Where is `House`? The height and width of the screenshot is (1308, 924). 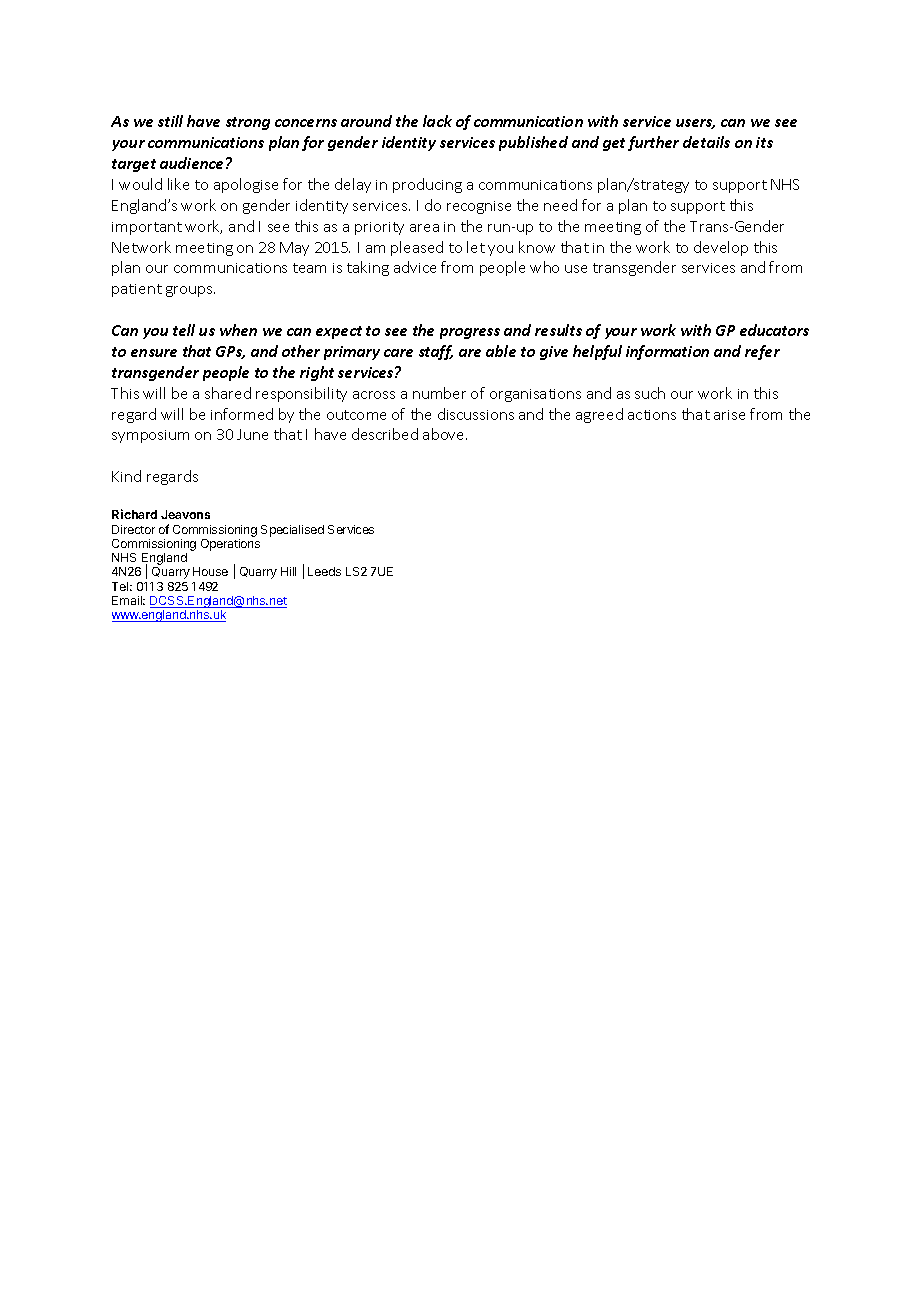 House is located at coordinates (210, 571).
